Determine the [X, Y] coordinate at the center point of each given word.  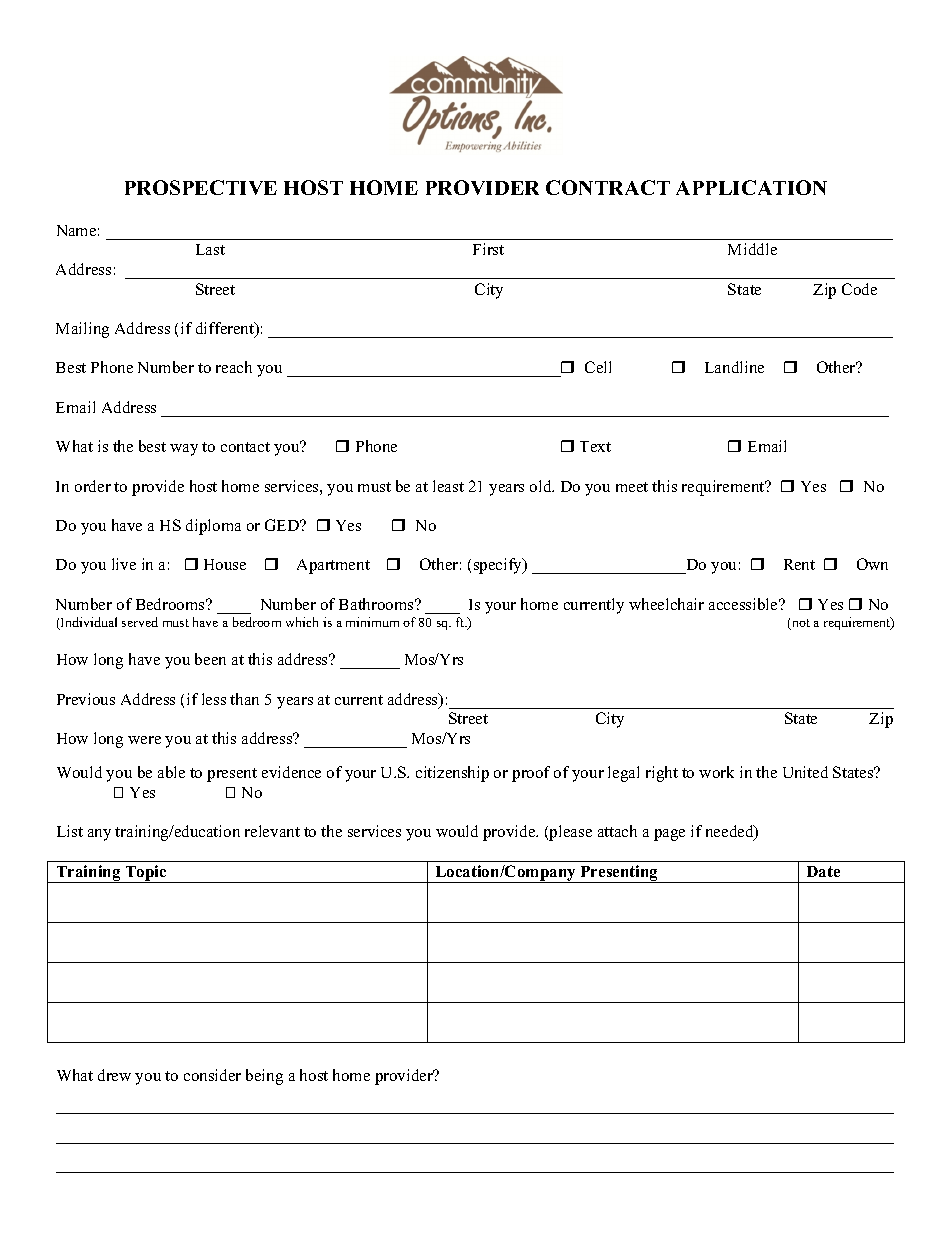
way [184, 450]
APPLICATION [751, 187]
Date [823, 871]
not [800, 624]
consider [212, 1075]
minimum [372, 622]
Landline [734, 367]
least [448, 486]
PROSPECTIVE [201, 187]
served [140, 622]
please [569, 833]
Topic [146, 874]
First [488, 249]
